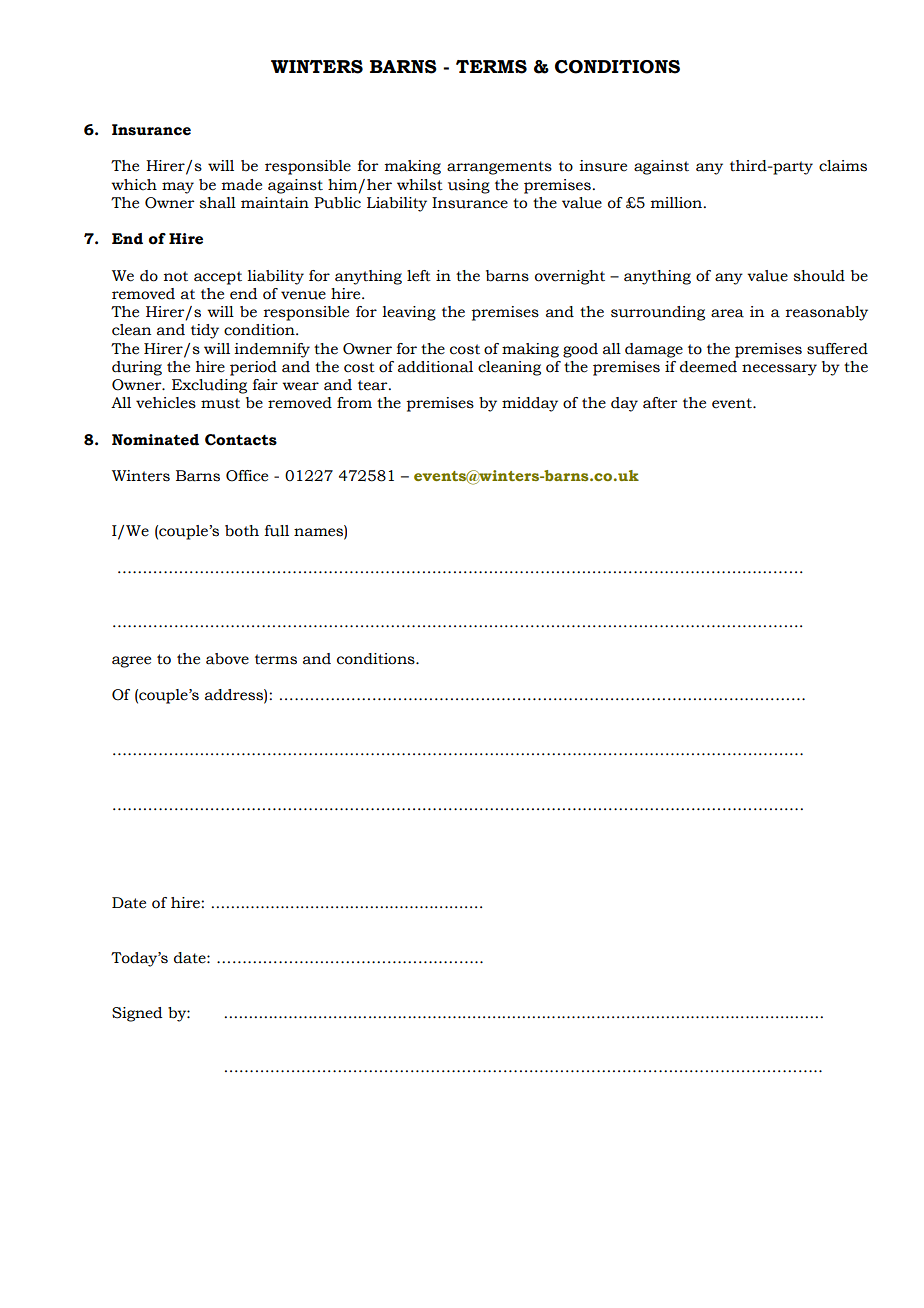 The width and height of the screenshot is (924, 1308). I want to click on Signed, so click(137, 1014).
